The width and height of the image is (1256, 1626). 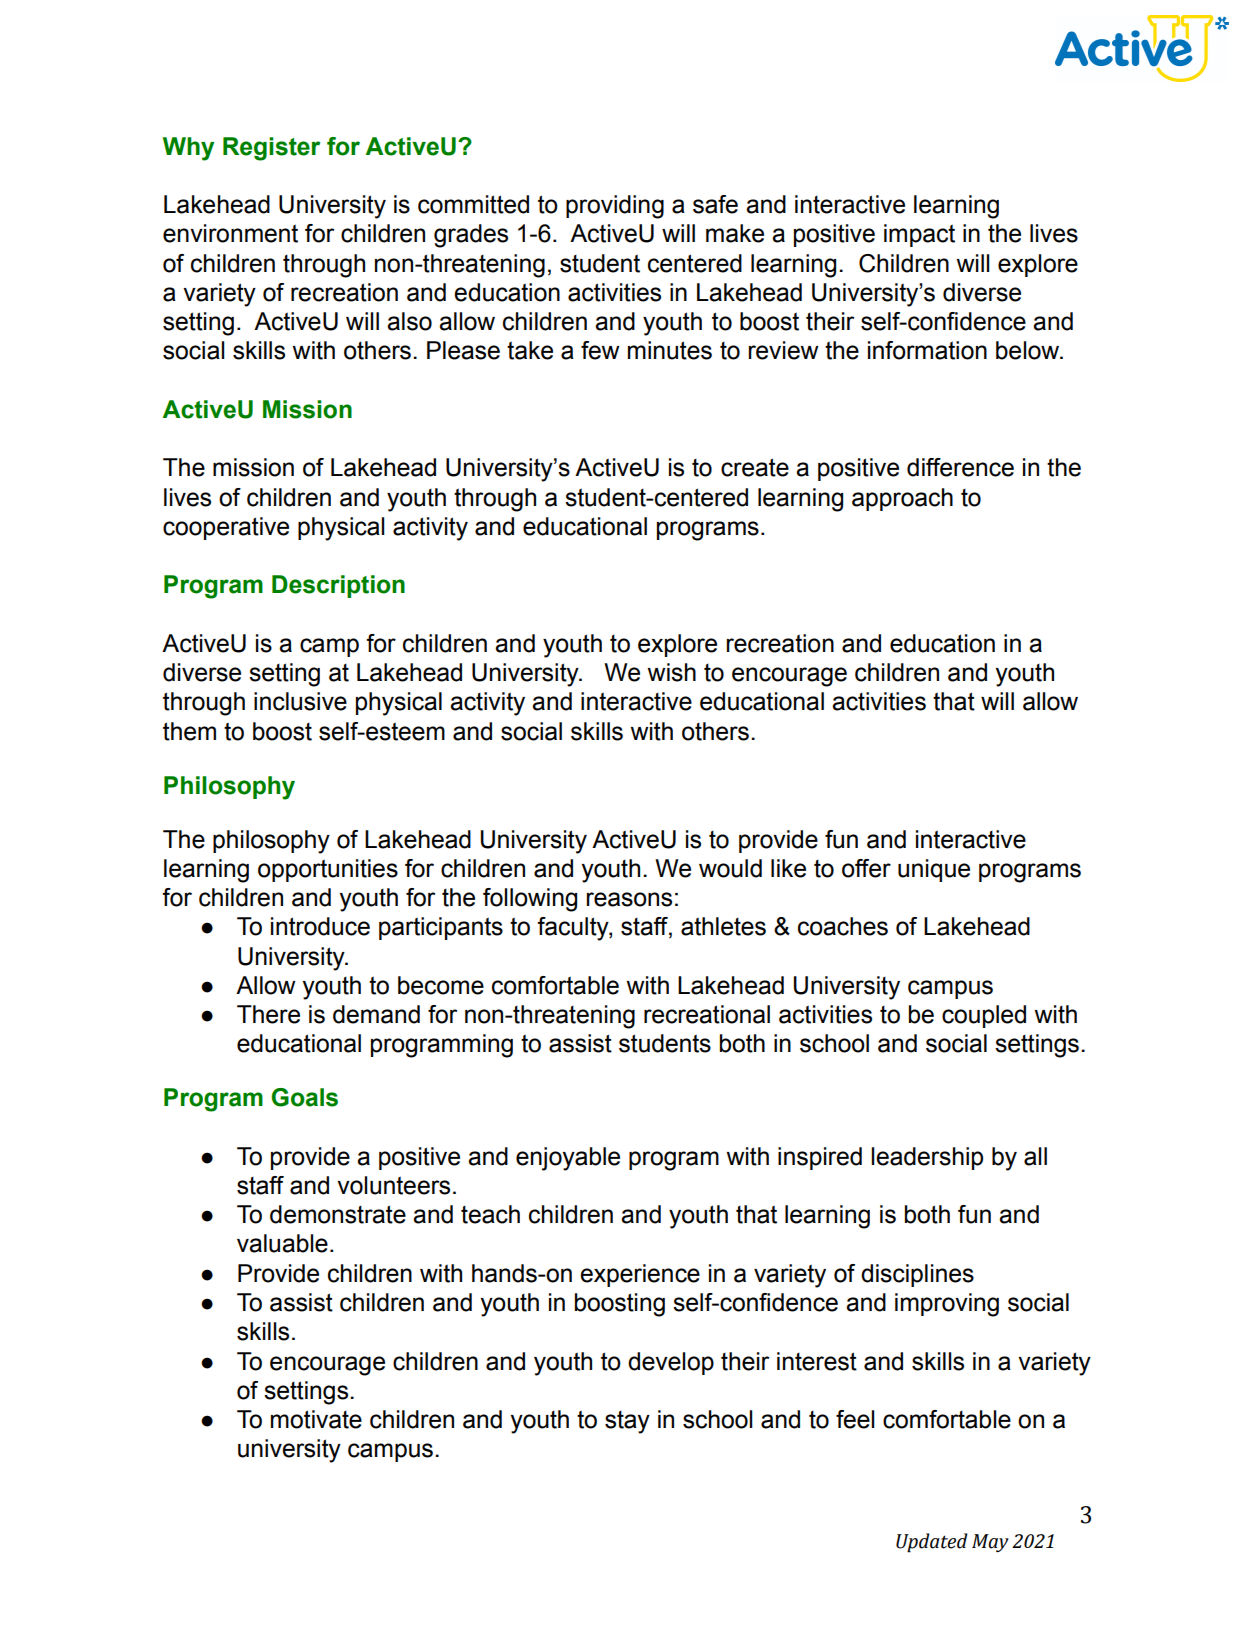 I want to click on Register, so click(x=271, y=149).
